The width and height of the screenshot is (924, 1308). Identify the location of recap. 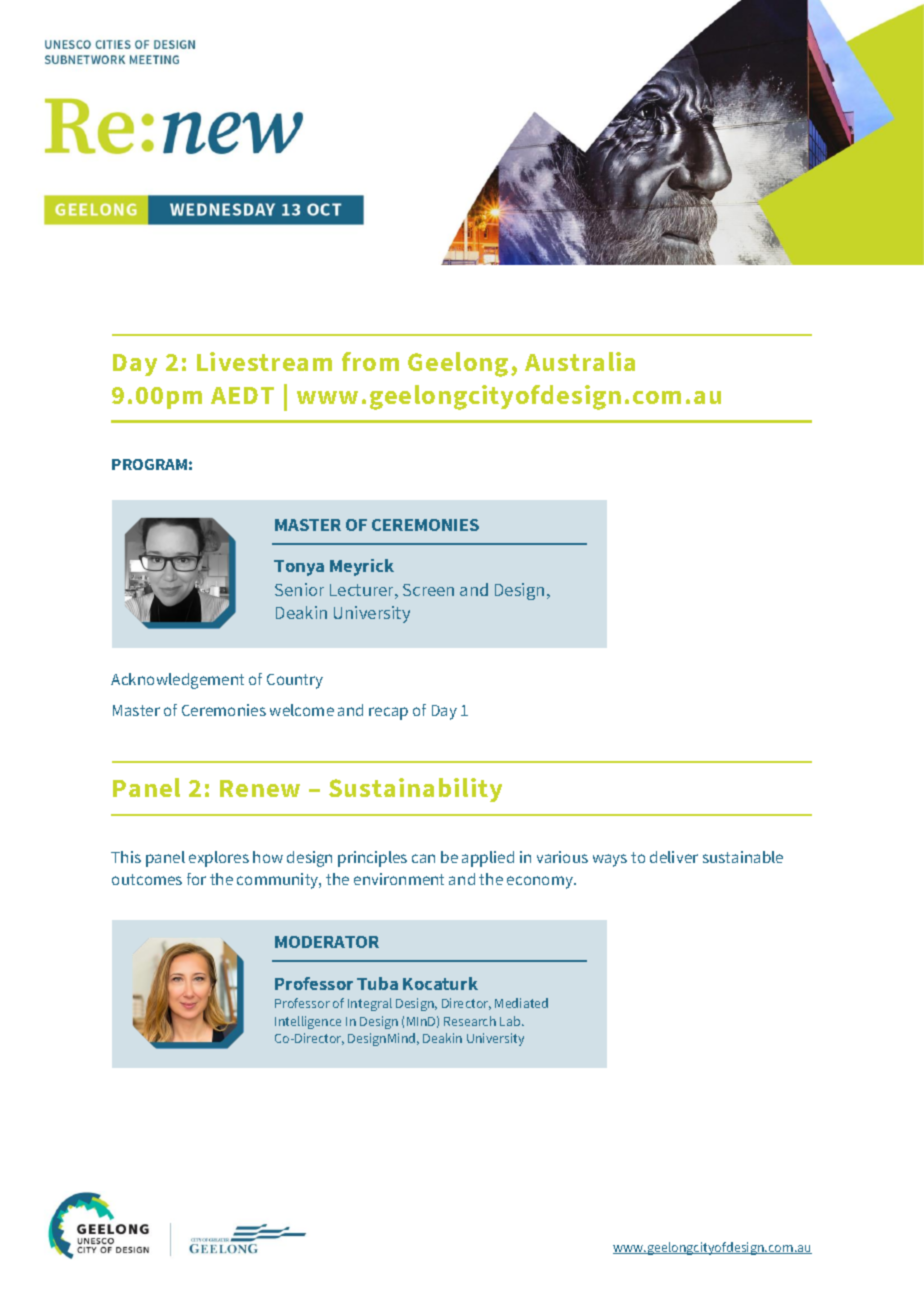
(388, 713).
